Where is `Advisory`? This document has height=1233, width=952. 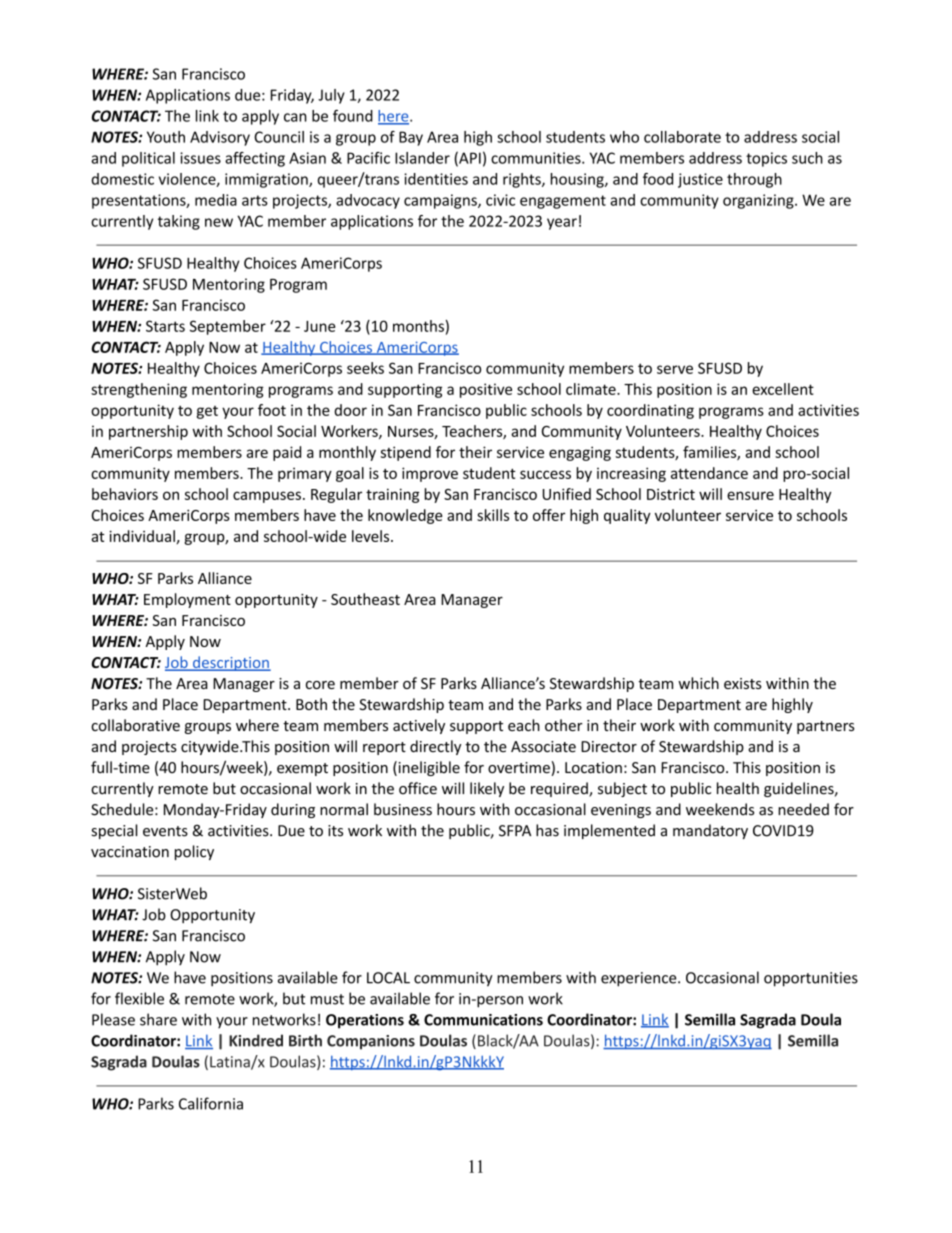
Advisory is located at coordinates (220, 138).
